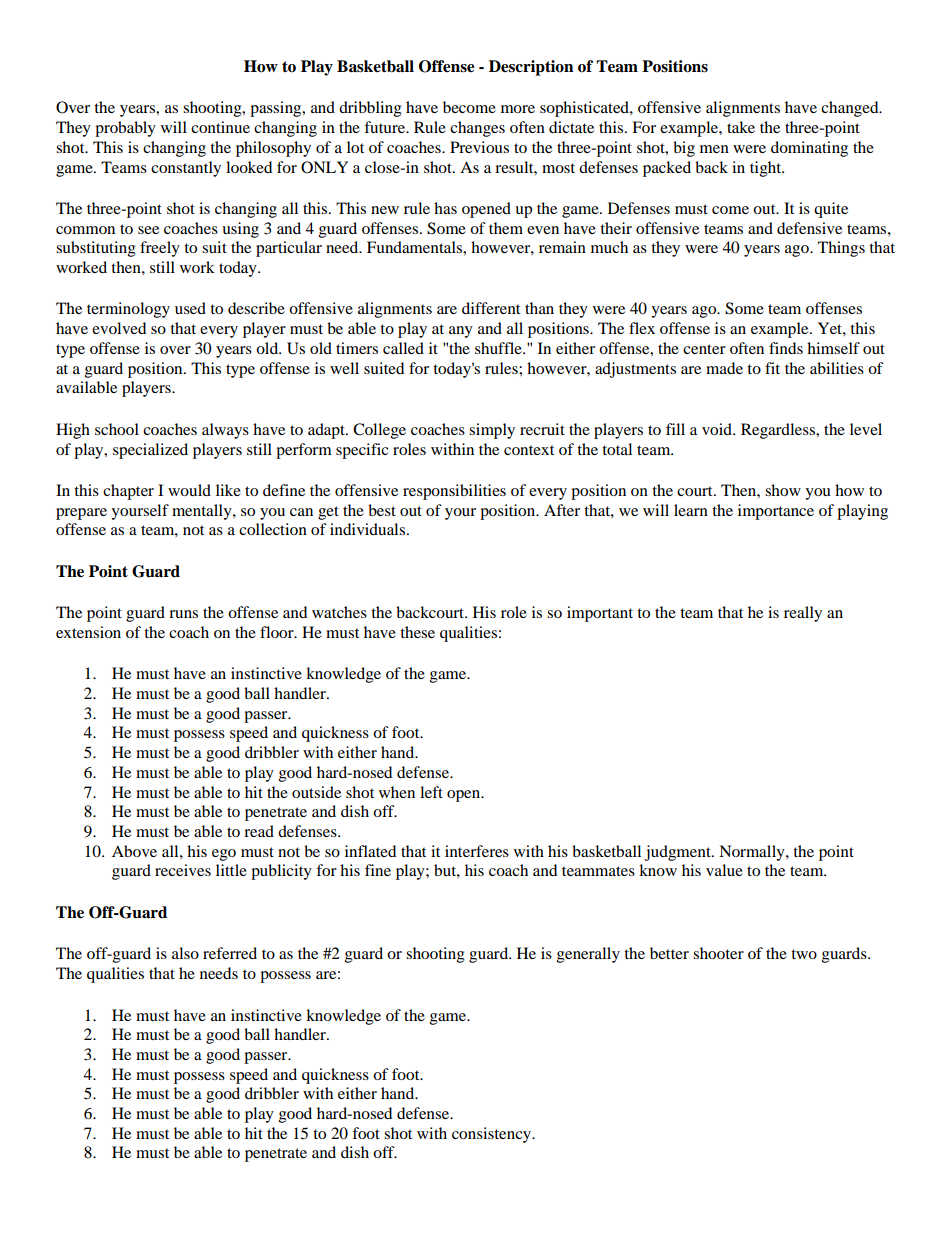 Image resolution: width=952 pixels, height=1233 pixels. I want to click on also, so click(185, 953).
